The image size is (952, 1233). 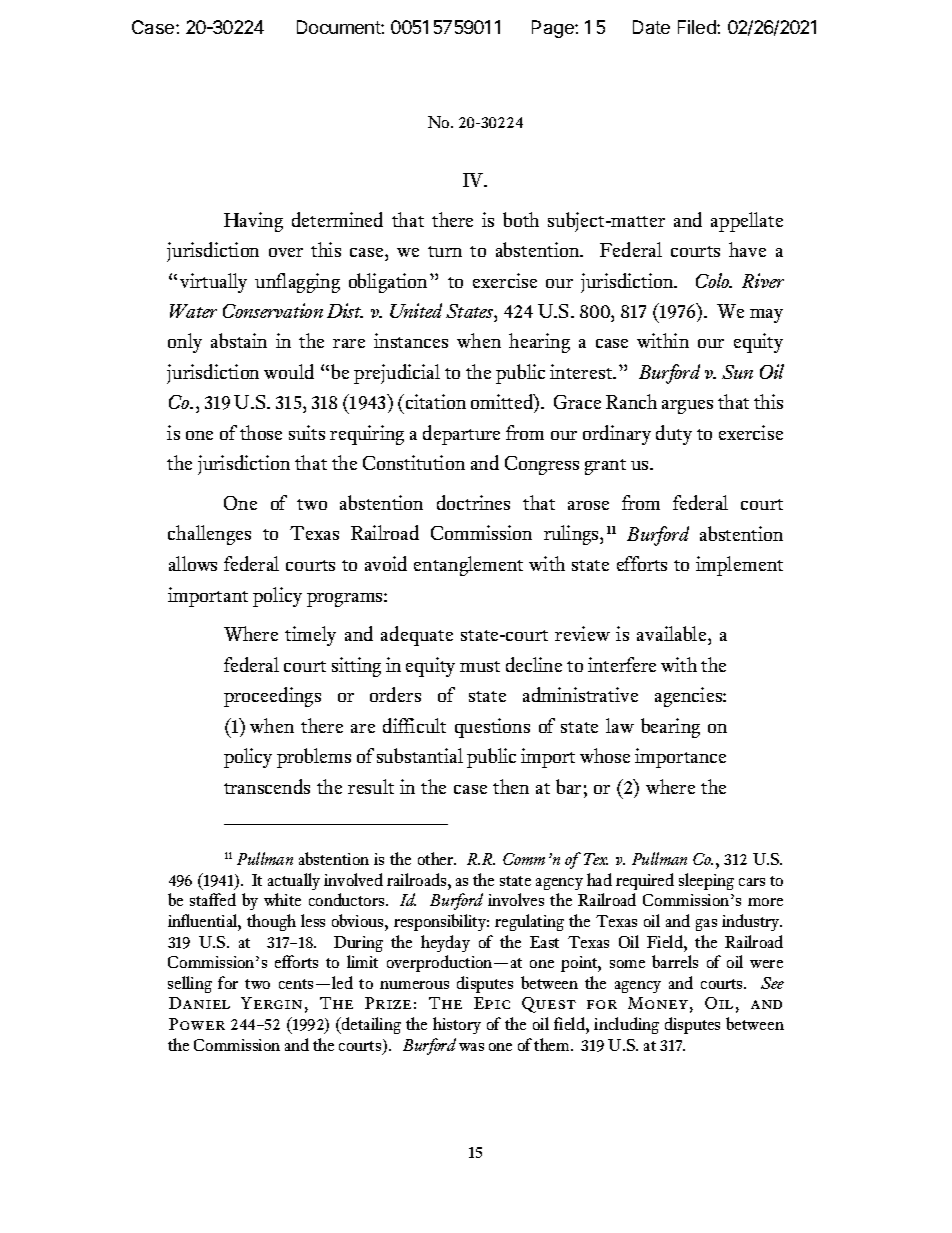 I want to click on Daniel, so click(x=199, y=1003).
